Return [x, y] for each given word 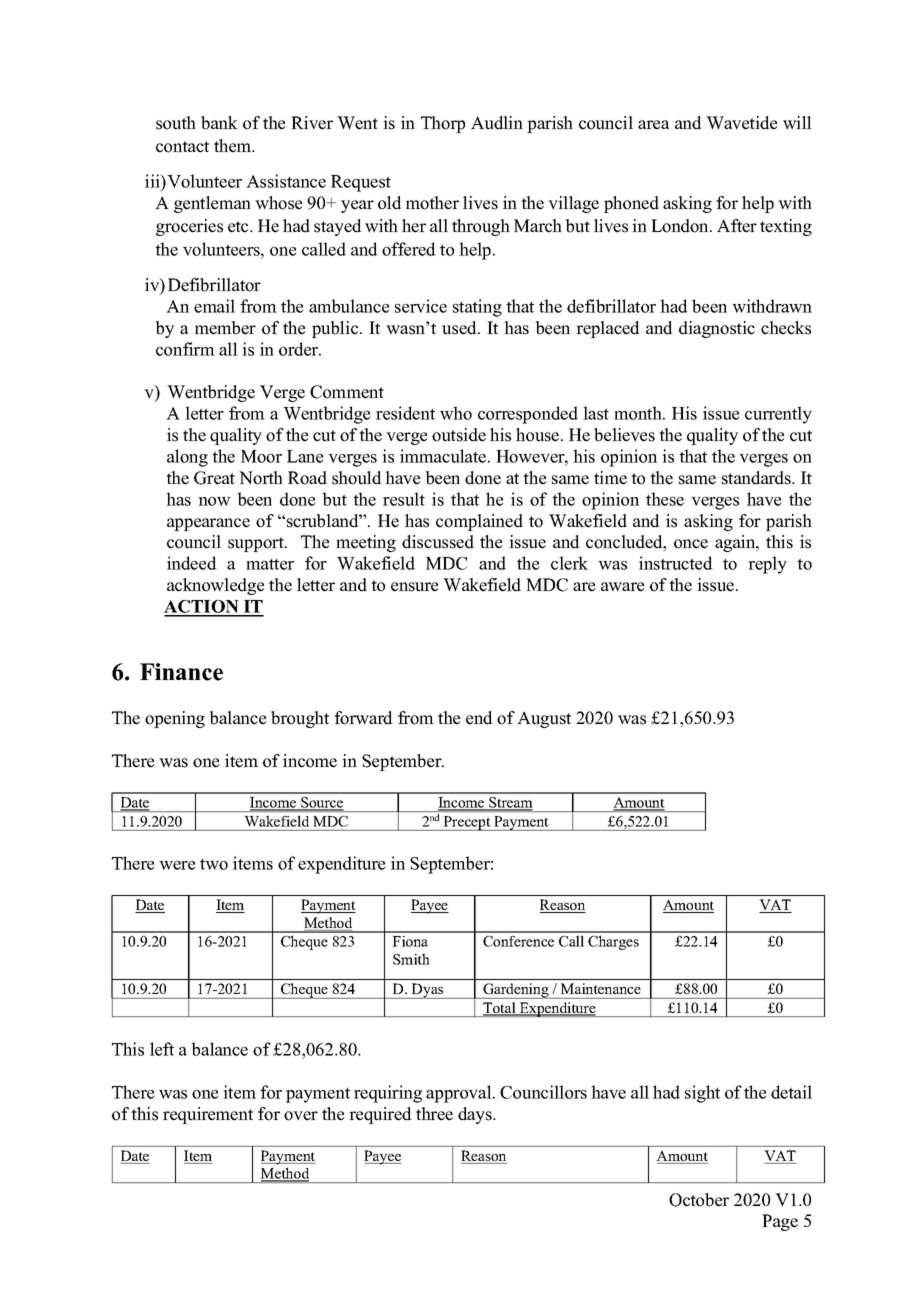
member [225, 328]
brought [300, 719]
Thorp [443, 124]
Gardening [516, 991]
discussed [438, 542]
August [544, 719]
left [162, 1049]
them [234, 146]
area [653, 125]
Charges [613, 942]
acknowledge [215, 586]
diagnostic [717, 329]
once [691, 544]
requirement [208, 1115]
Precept [467, 823]
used [460, 328]
